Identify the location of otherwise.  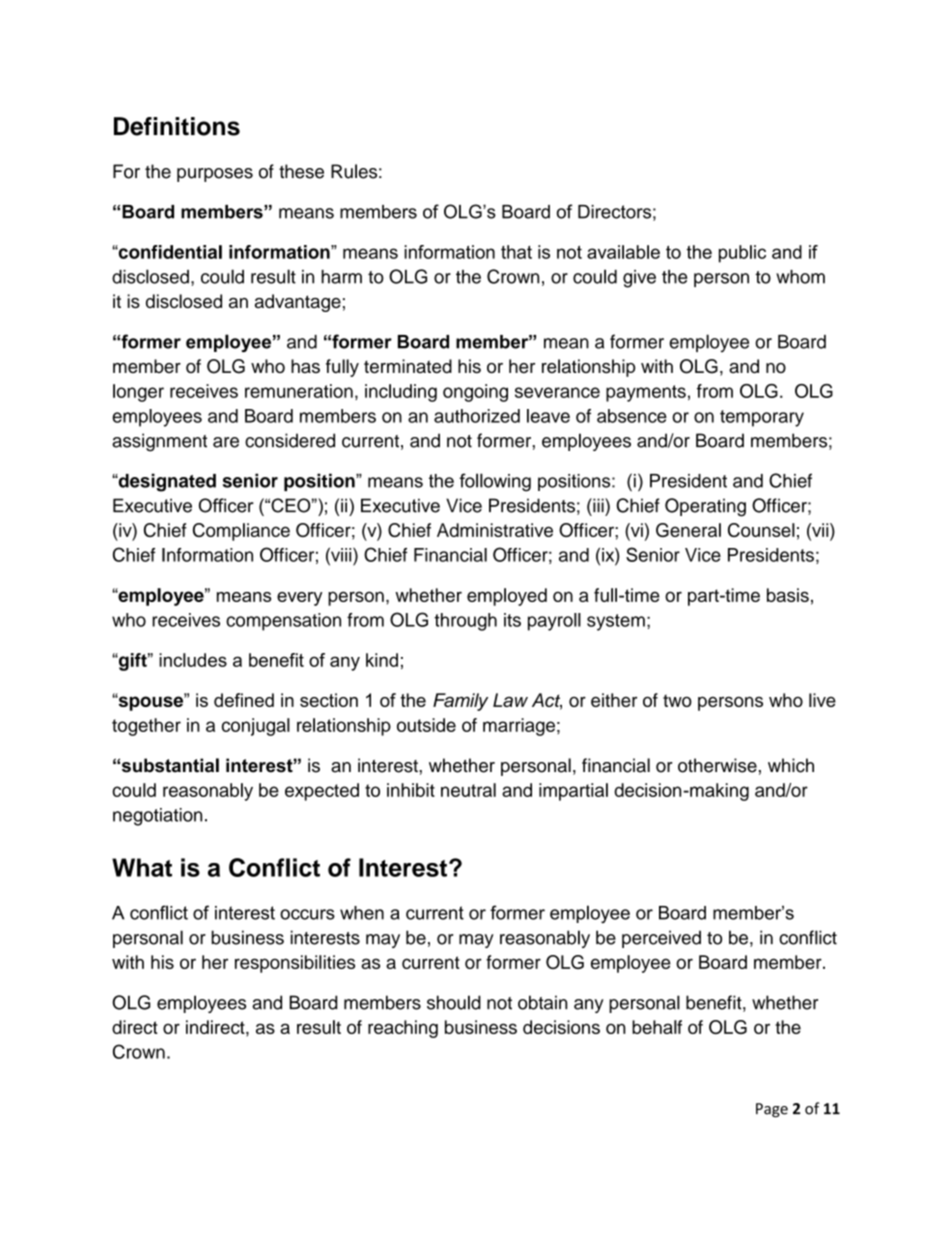
(717, 765).
